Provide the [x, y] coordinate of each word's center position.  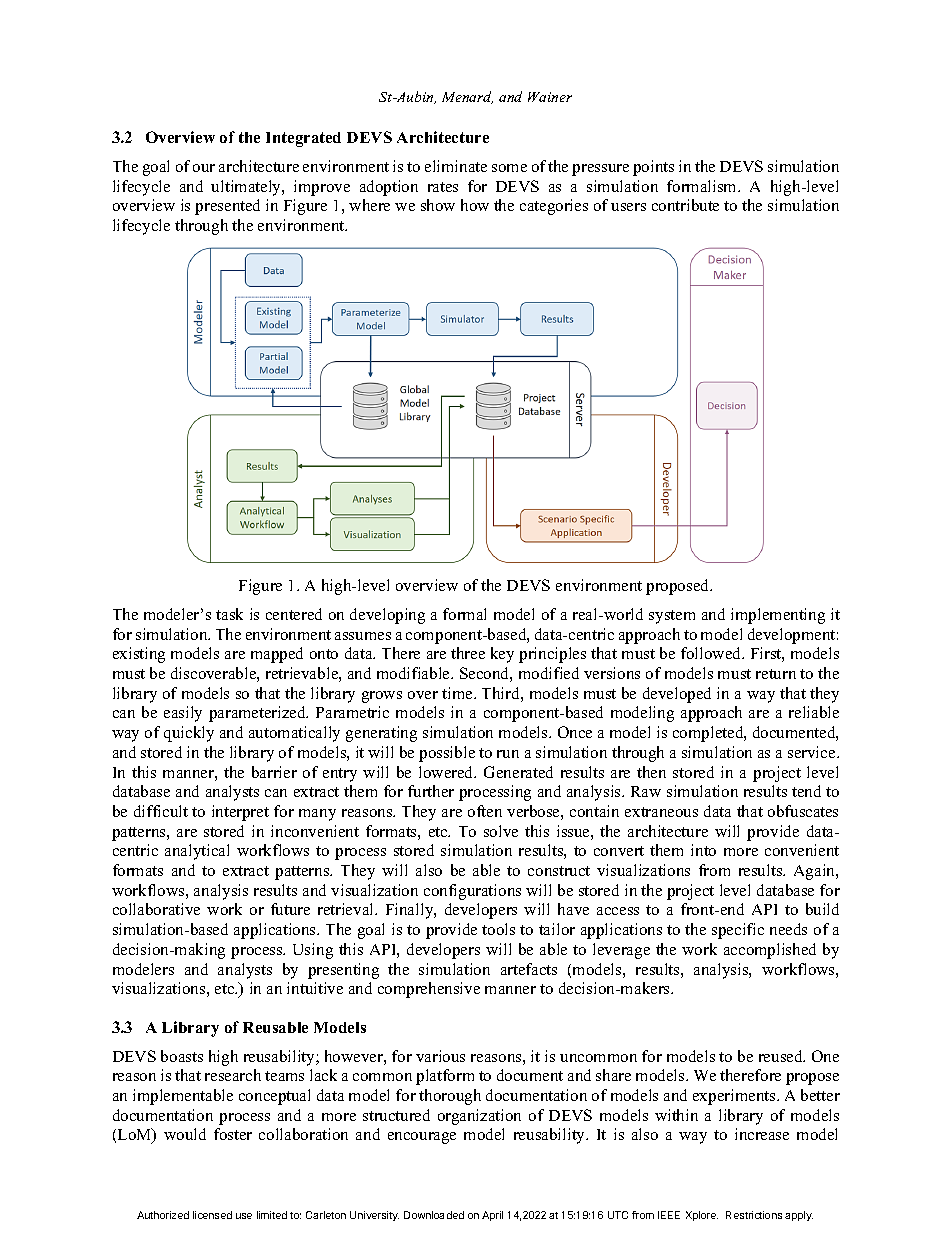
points [653, 168]
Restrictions [754, 1215]
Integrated [303, 139]
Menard [467, 97]
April [492, 1216]
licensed [212, 1215]
